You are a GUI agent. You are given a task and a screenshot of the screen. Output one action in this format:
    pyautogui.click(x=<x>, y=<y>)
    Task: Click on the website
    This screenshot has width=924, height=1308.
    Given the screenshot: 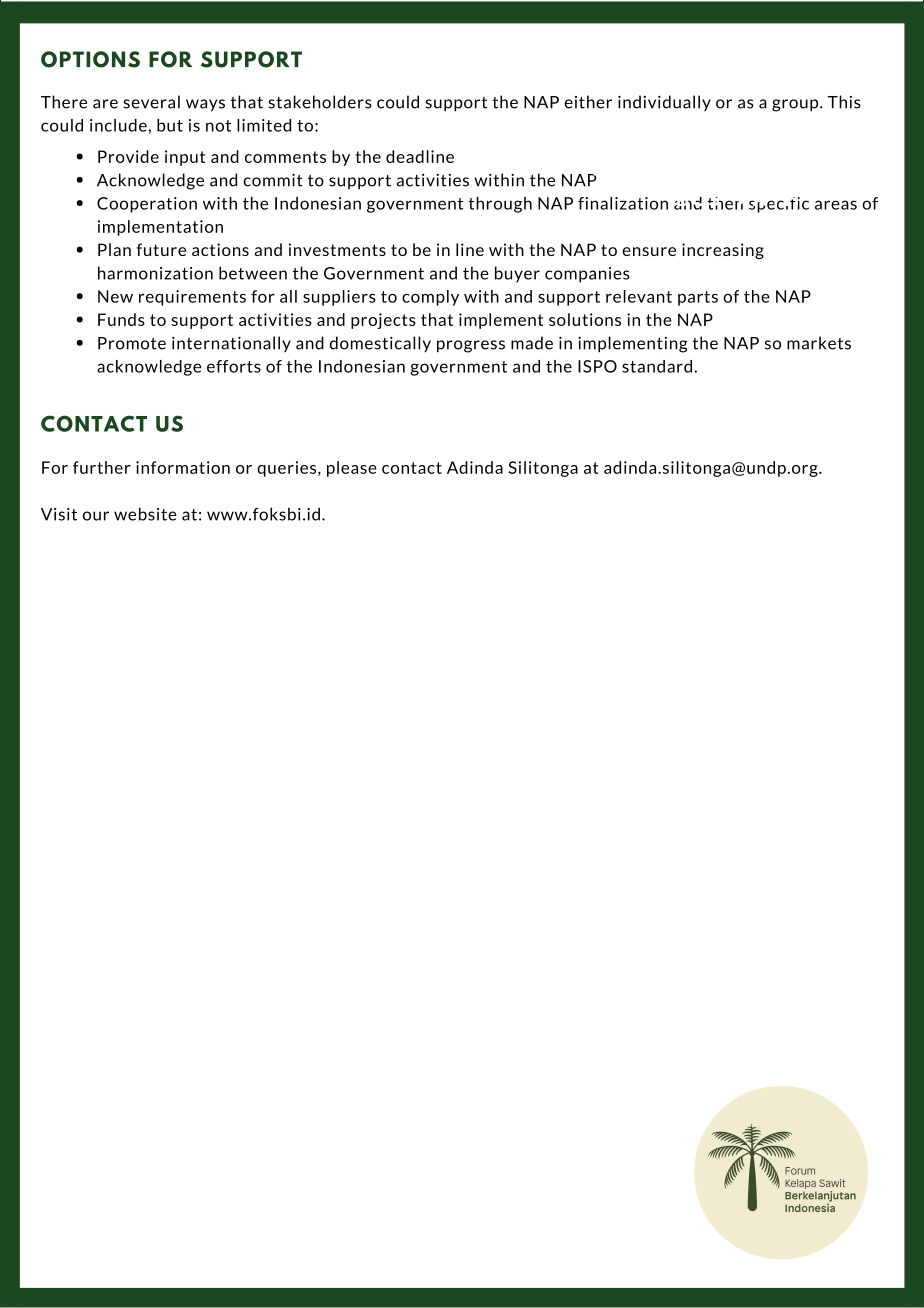 What is the action you would take?
    pyautogui.click(x=145, y=514)
